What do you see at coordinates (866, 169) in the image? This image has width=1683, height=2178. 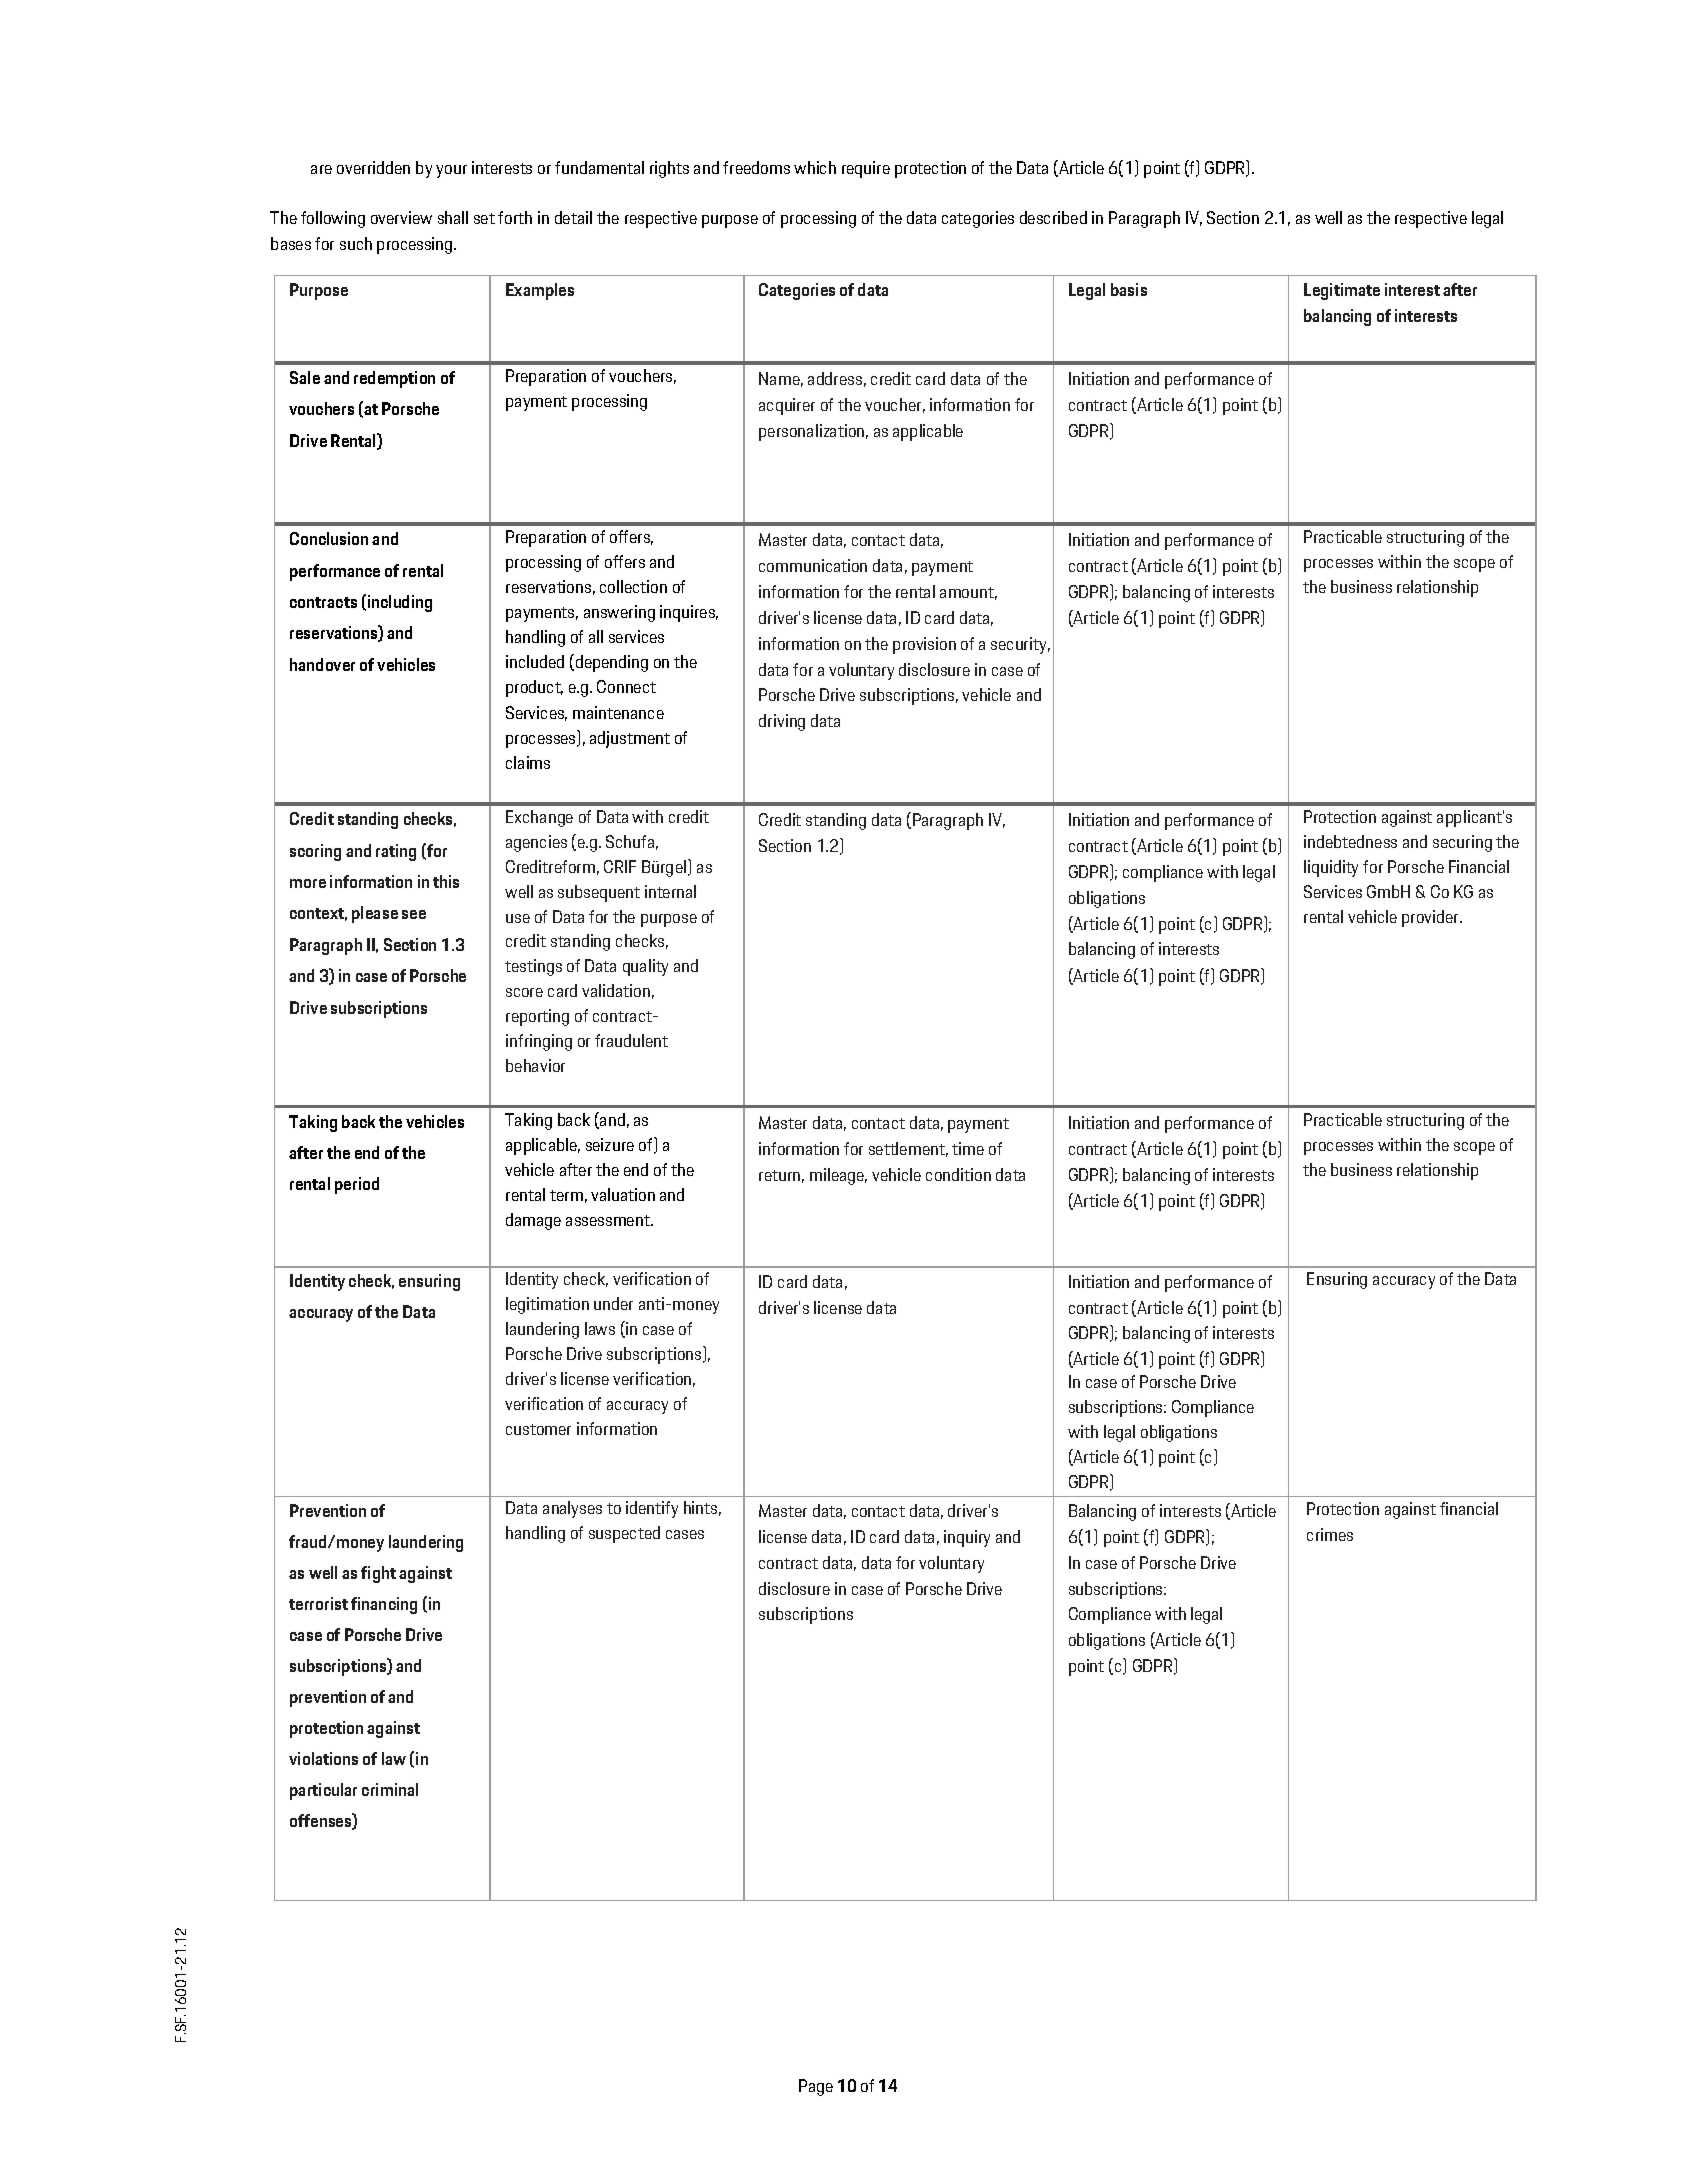 I see `require` at bounding box center [866, 169].
